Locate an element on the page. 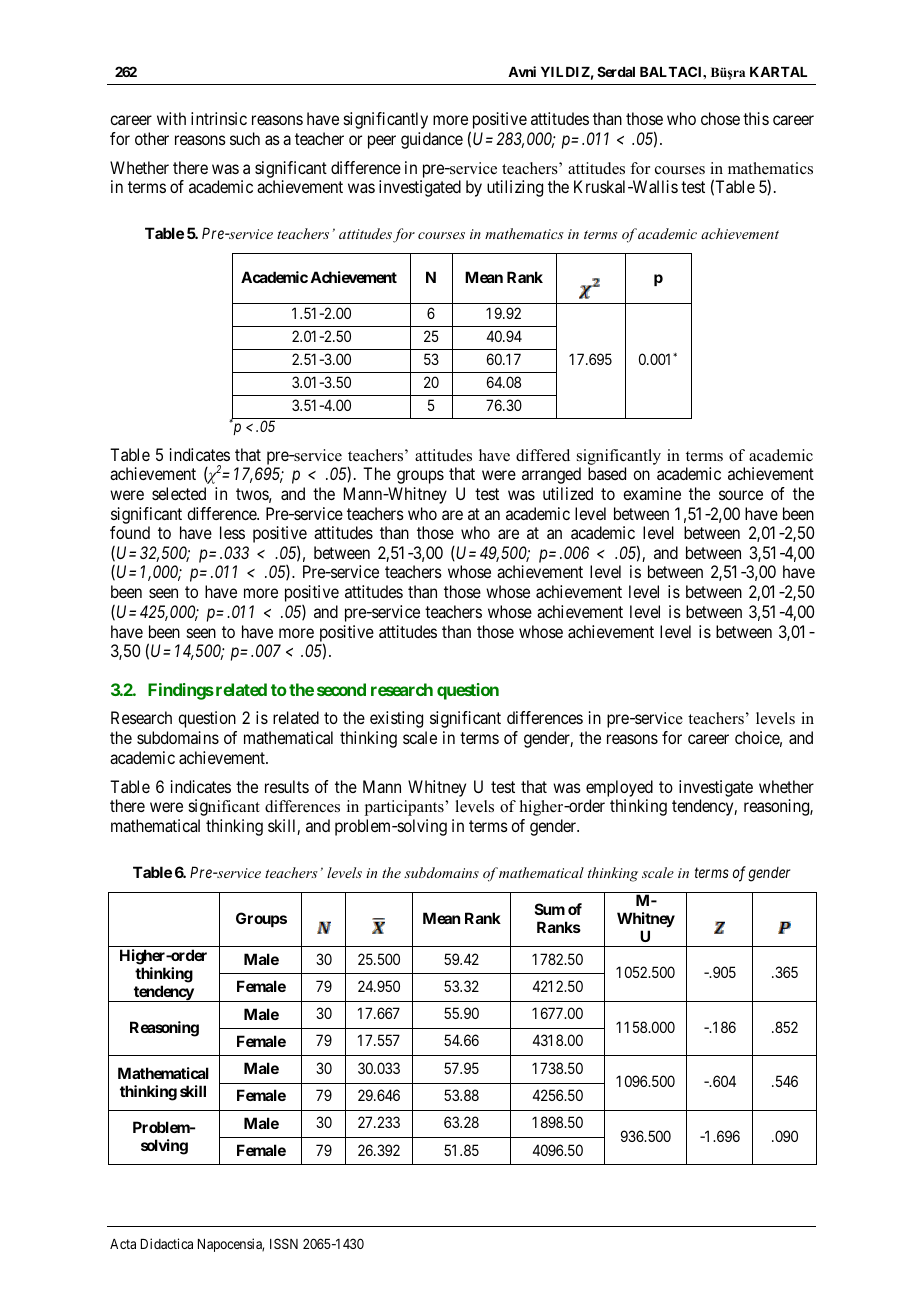  Acta is located at coordinates (123, 1244).
